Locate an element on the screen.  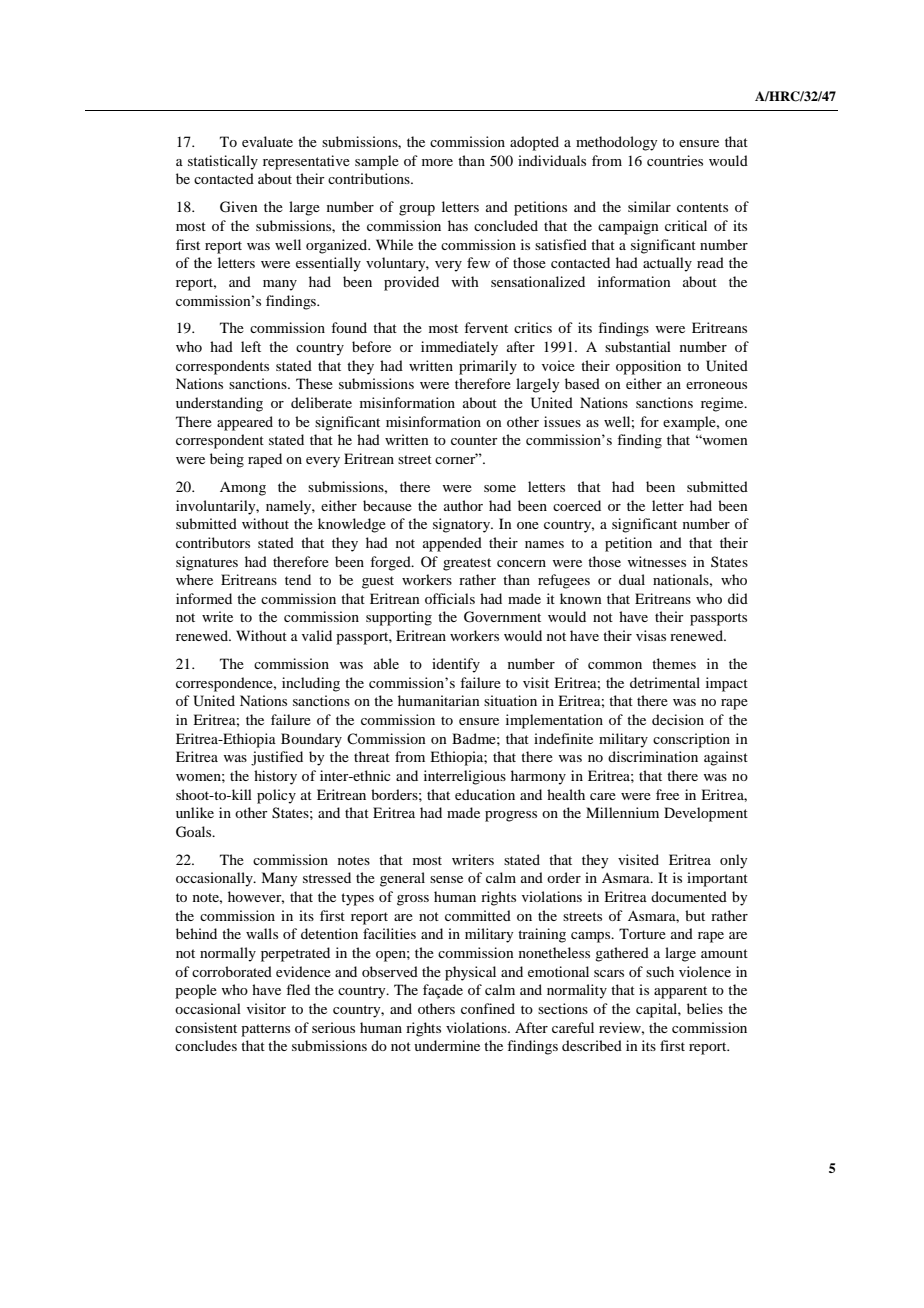
tend is located at coordinates (298, 579).
